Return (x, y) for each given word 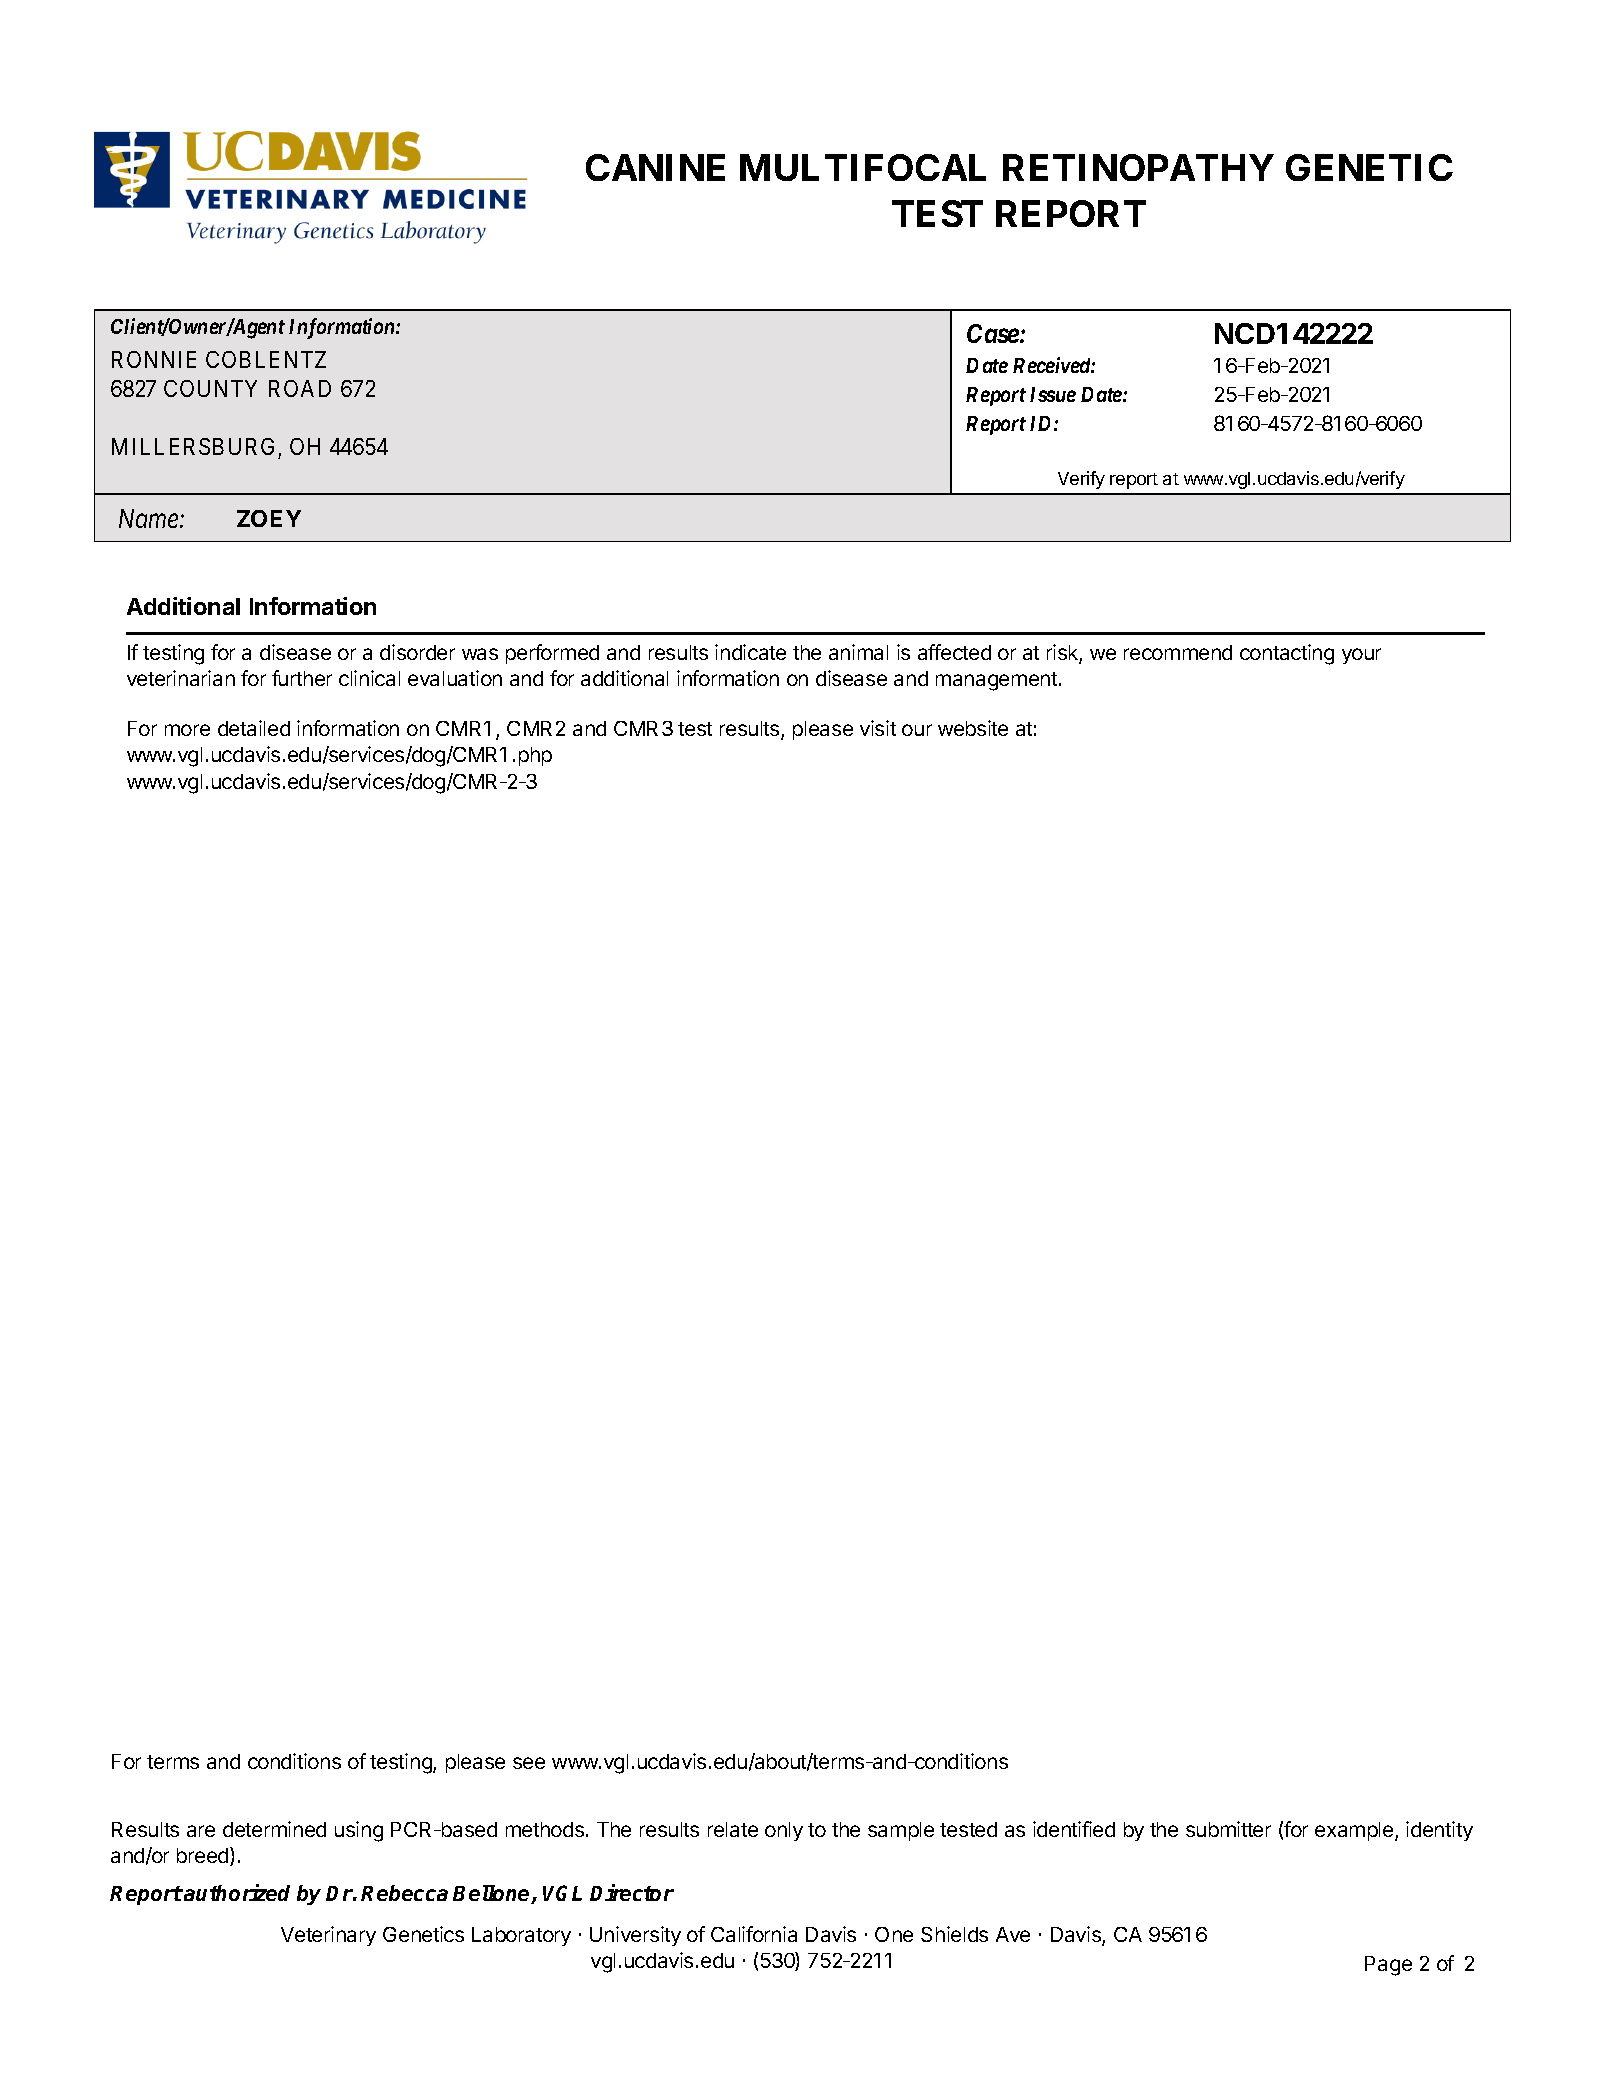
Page (1388, 1966)
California (754, 1934)
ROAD (300, 388)
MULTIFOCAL (863, 167)
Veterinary (328, 1936)
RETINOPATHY (1138, 167)
